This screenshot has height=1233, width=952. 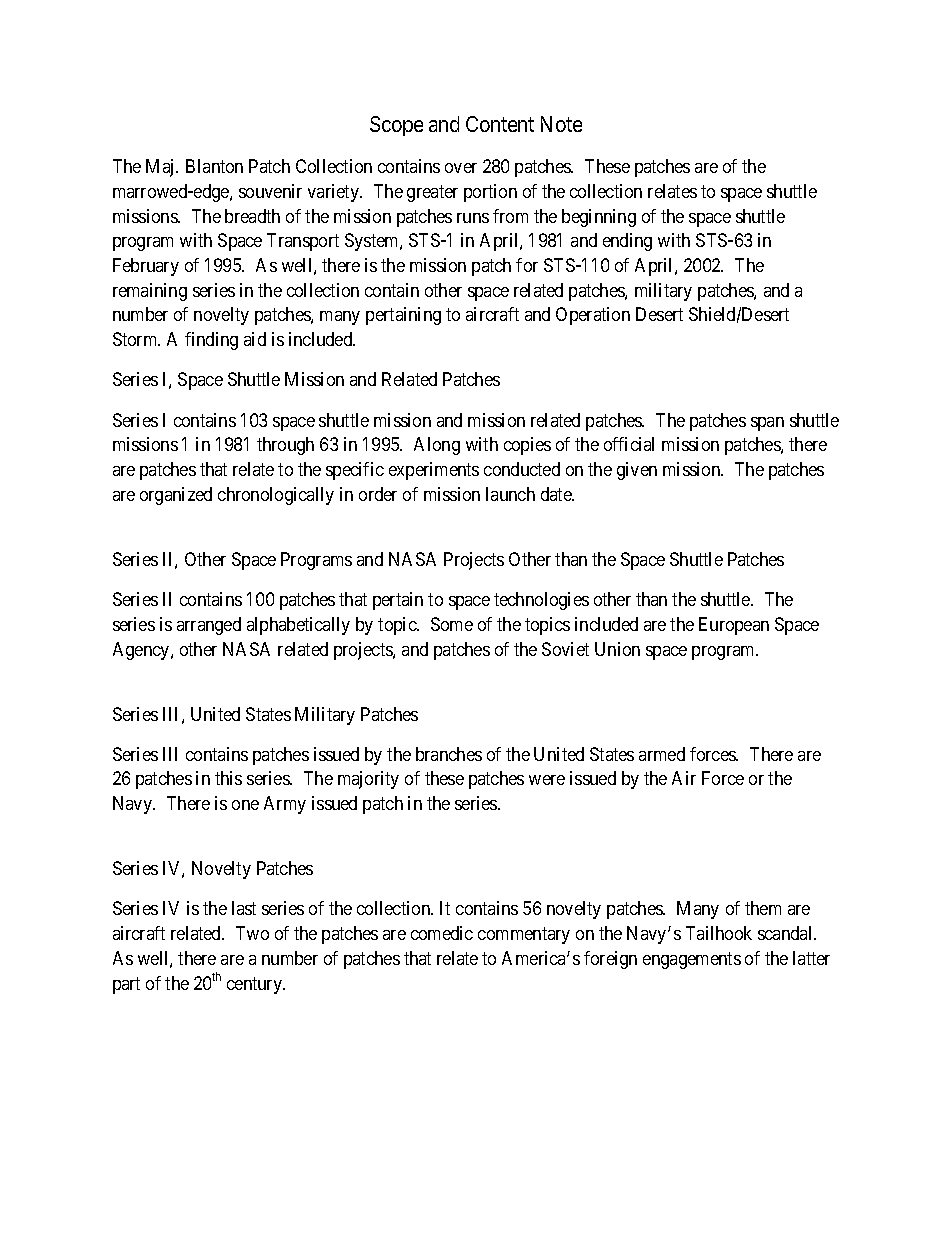 I want to click on Operation, so click(x=593, y=316).
